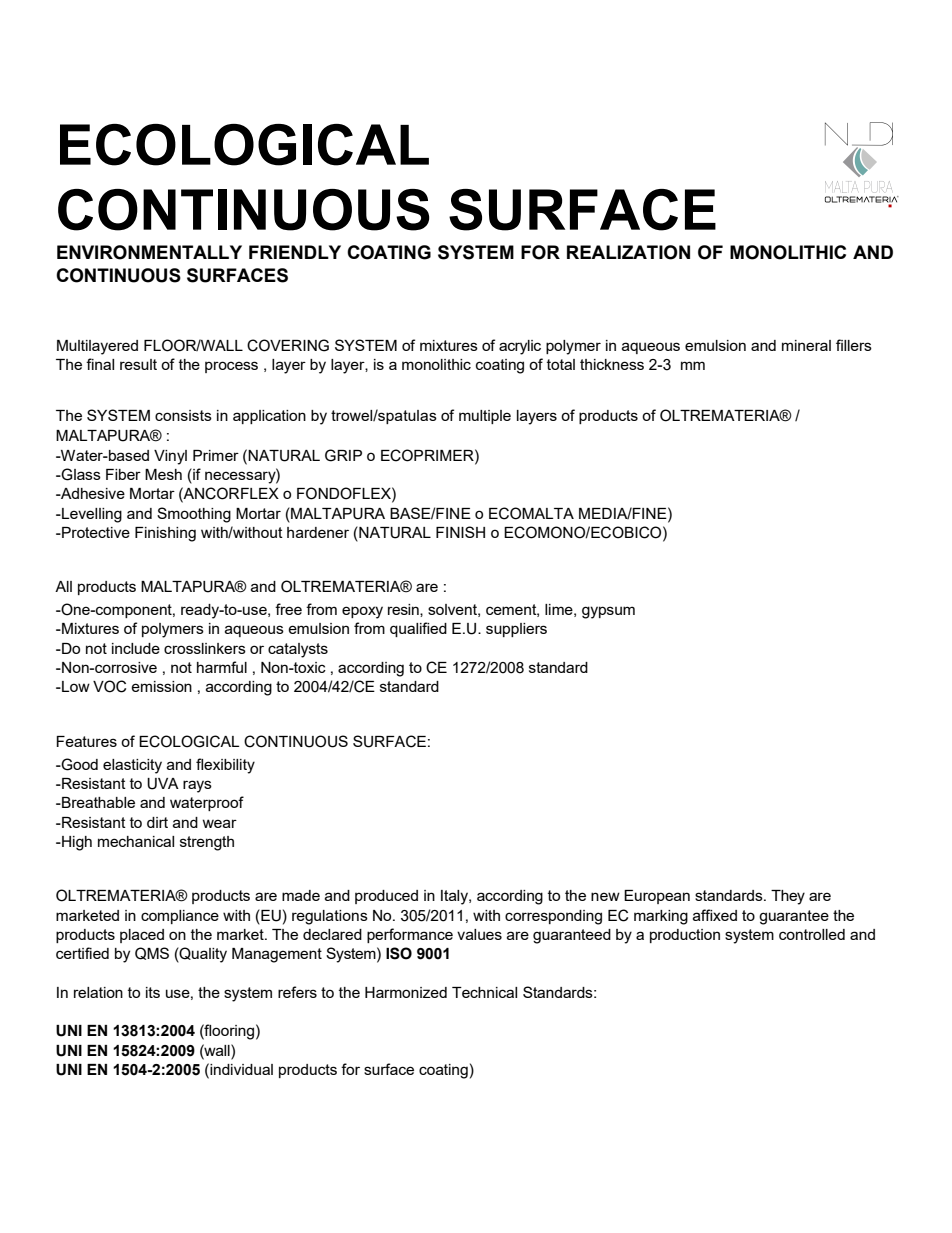 The image size is (952, 1233). What do you see at coordinates (608, 612) in the page?
I see `gypsum` at bounding box center [608, 612].
